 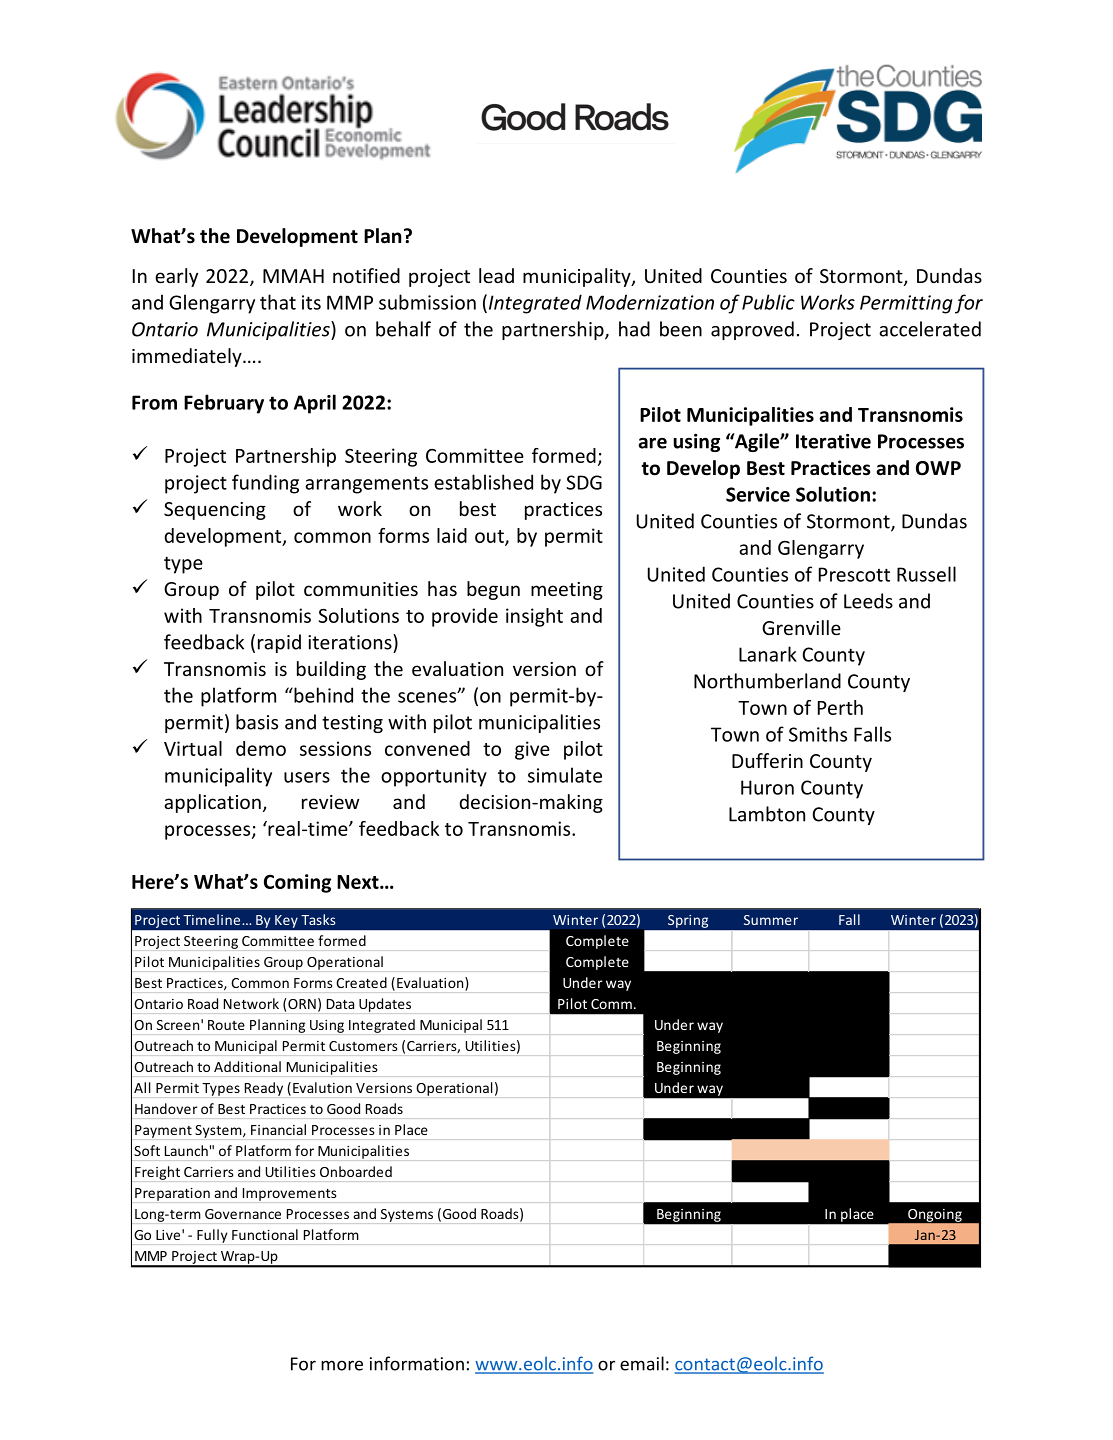 I want to click on lead, so click(x=496, y=275).
